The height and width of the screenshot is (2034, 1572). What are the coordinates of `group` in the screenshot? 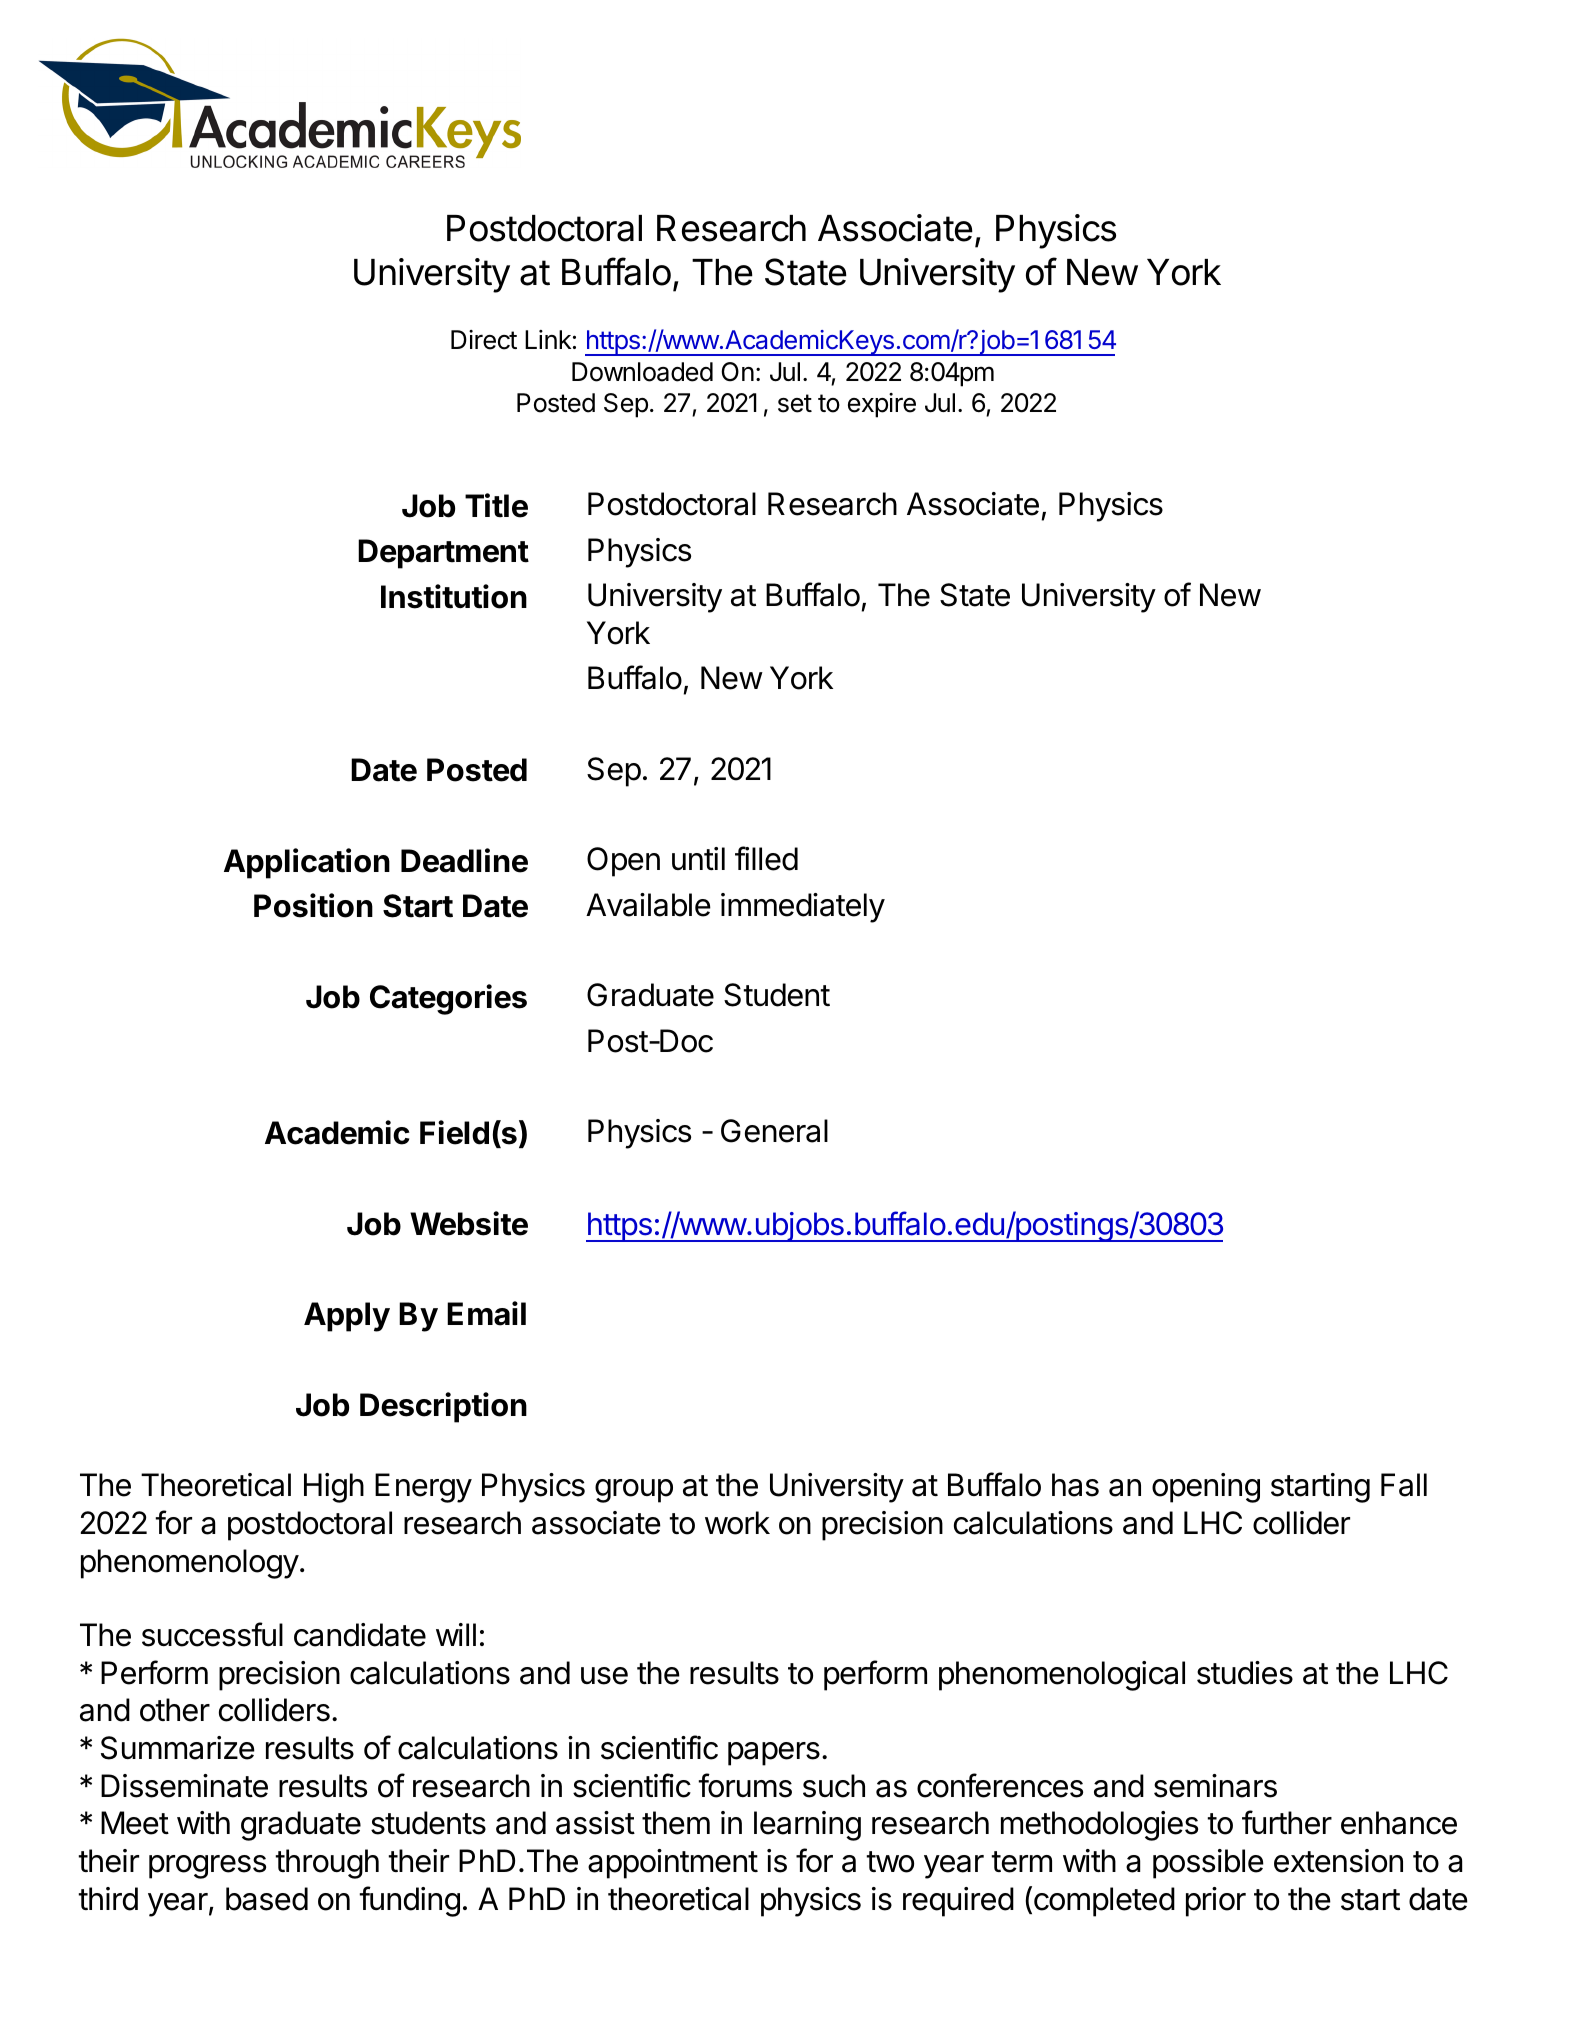 It's located at (634, 1491).
